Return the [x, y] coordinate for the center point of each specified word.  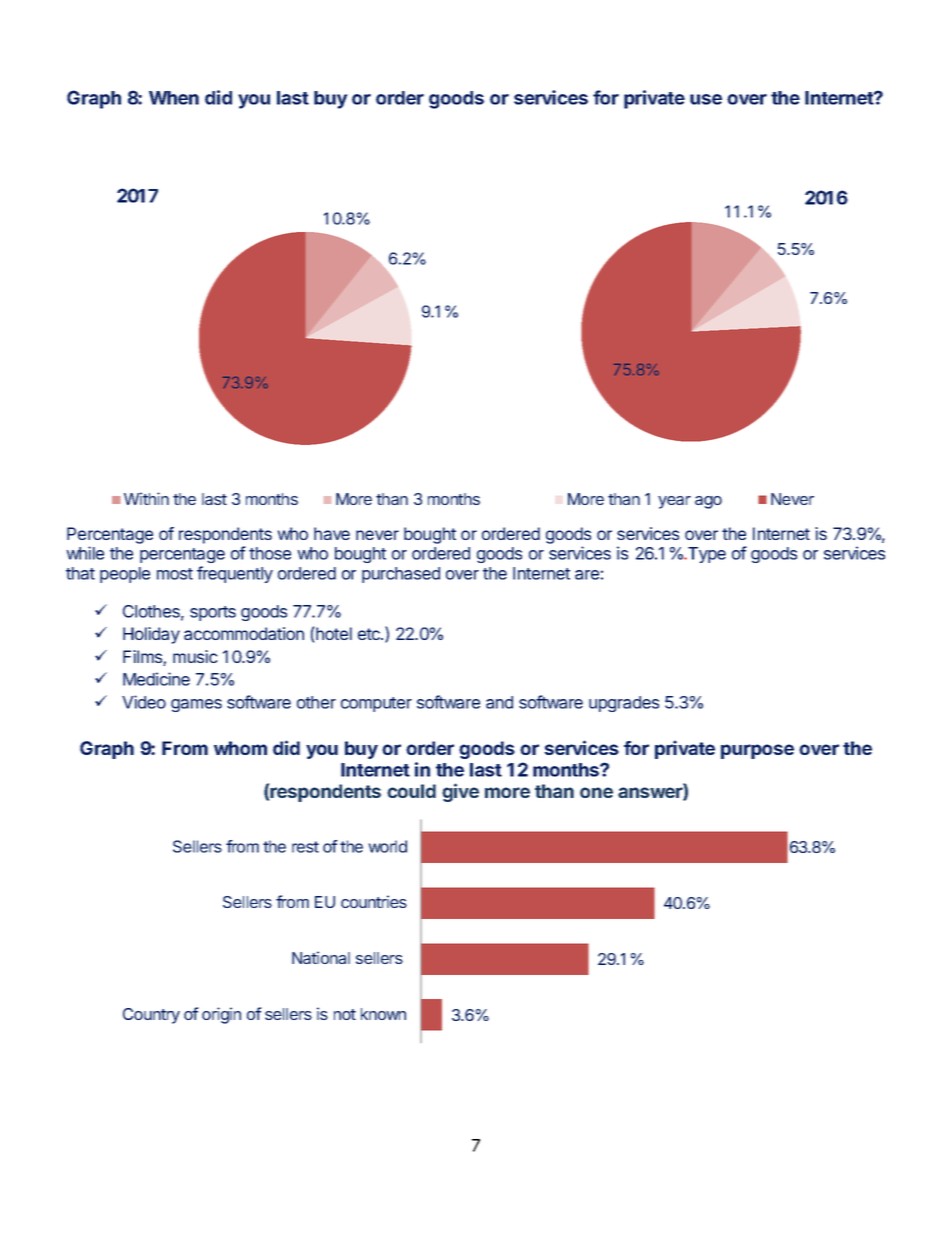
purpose [757, 751]
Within [146, 498]
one [596, 792]
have [332, 533]
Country [151, 1016]
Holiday [151, 635]
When [174, 98]
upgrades [624, 704]
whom [240, 748]
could [411, 791]
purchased [401, 575]
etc [370, 634]
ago [708, 502]
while [85, 553]
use [706, 99]
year [674, 502]
